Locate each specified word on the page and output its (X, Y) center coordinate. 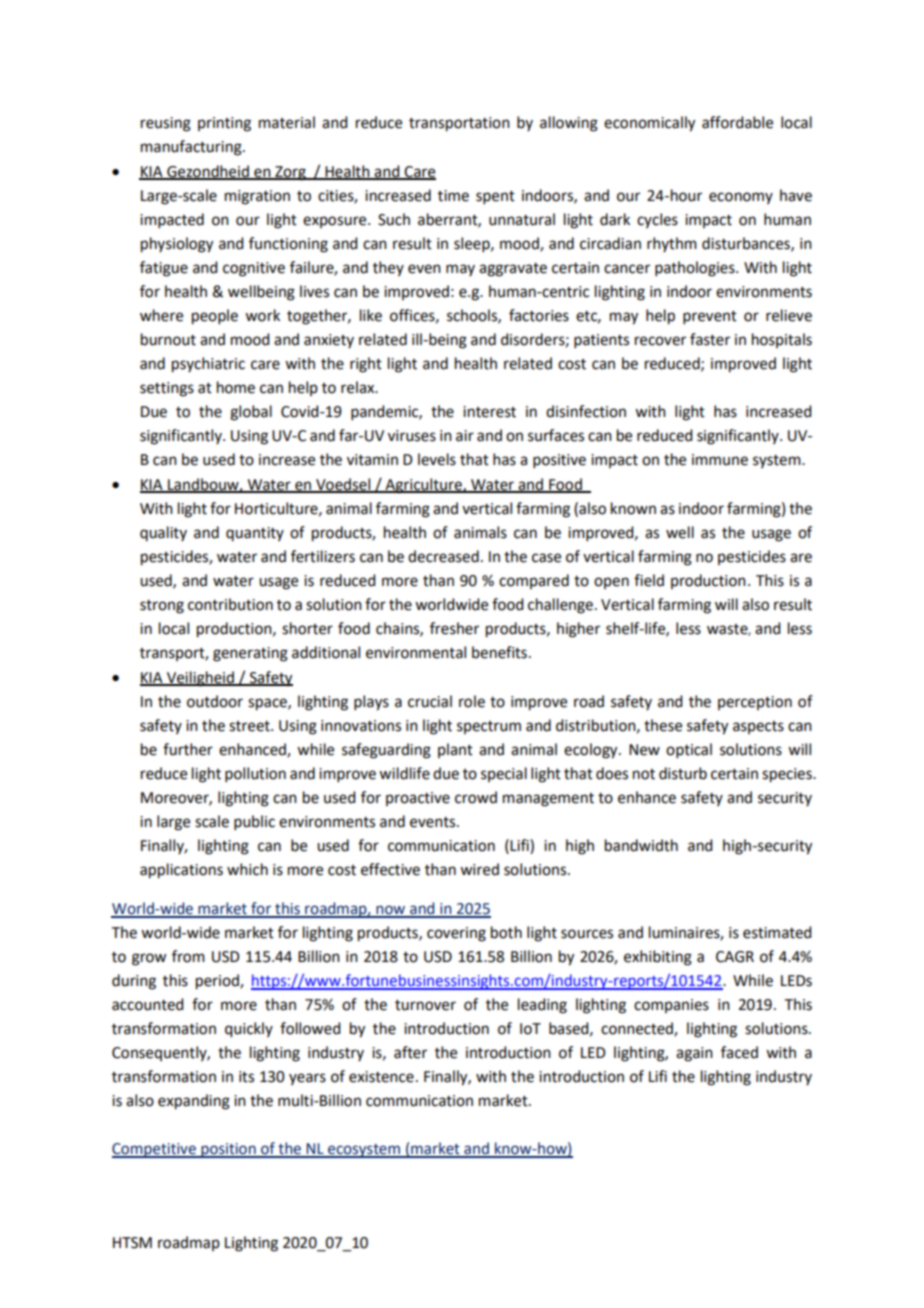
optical (689, 750)
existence (381, 1077)
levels (437, 459)
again (694, 1054)
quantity (255, 534)
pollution (255, 774)
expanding (194, 1102)
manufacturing (192, 148)
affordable (737, 122)
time (453, 196)
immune (720, 460)
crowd (476, 797)
